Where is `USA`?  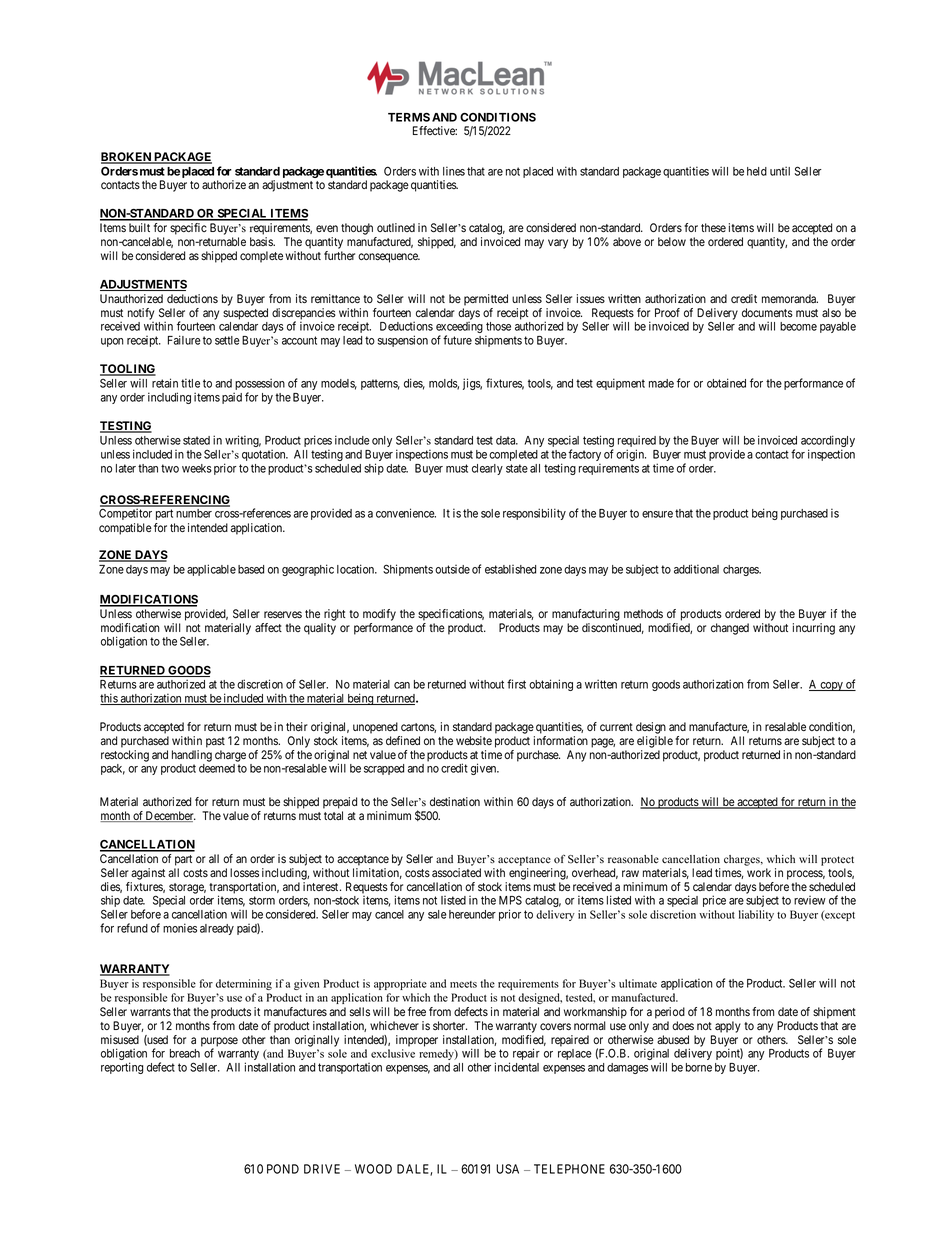 USA is located at coordinates (507, 1169).
